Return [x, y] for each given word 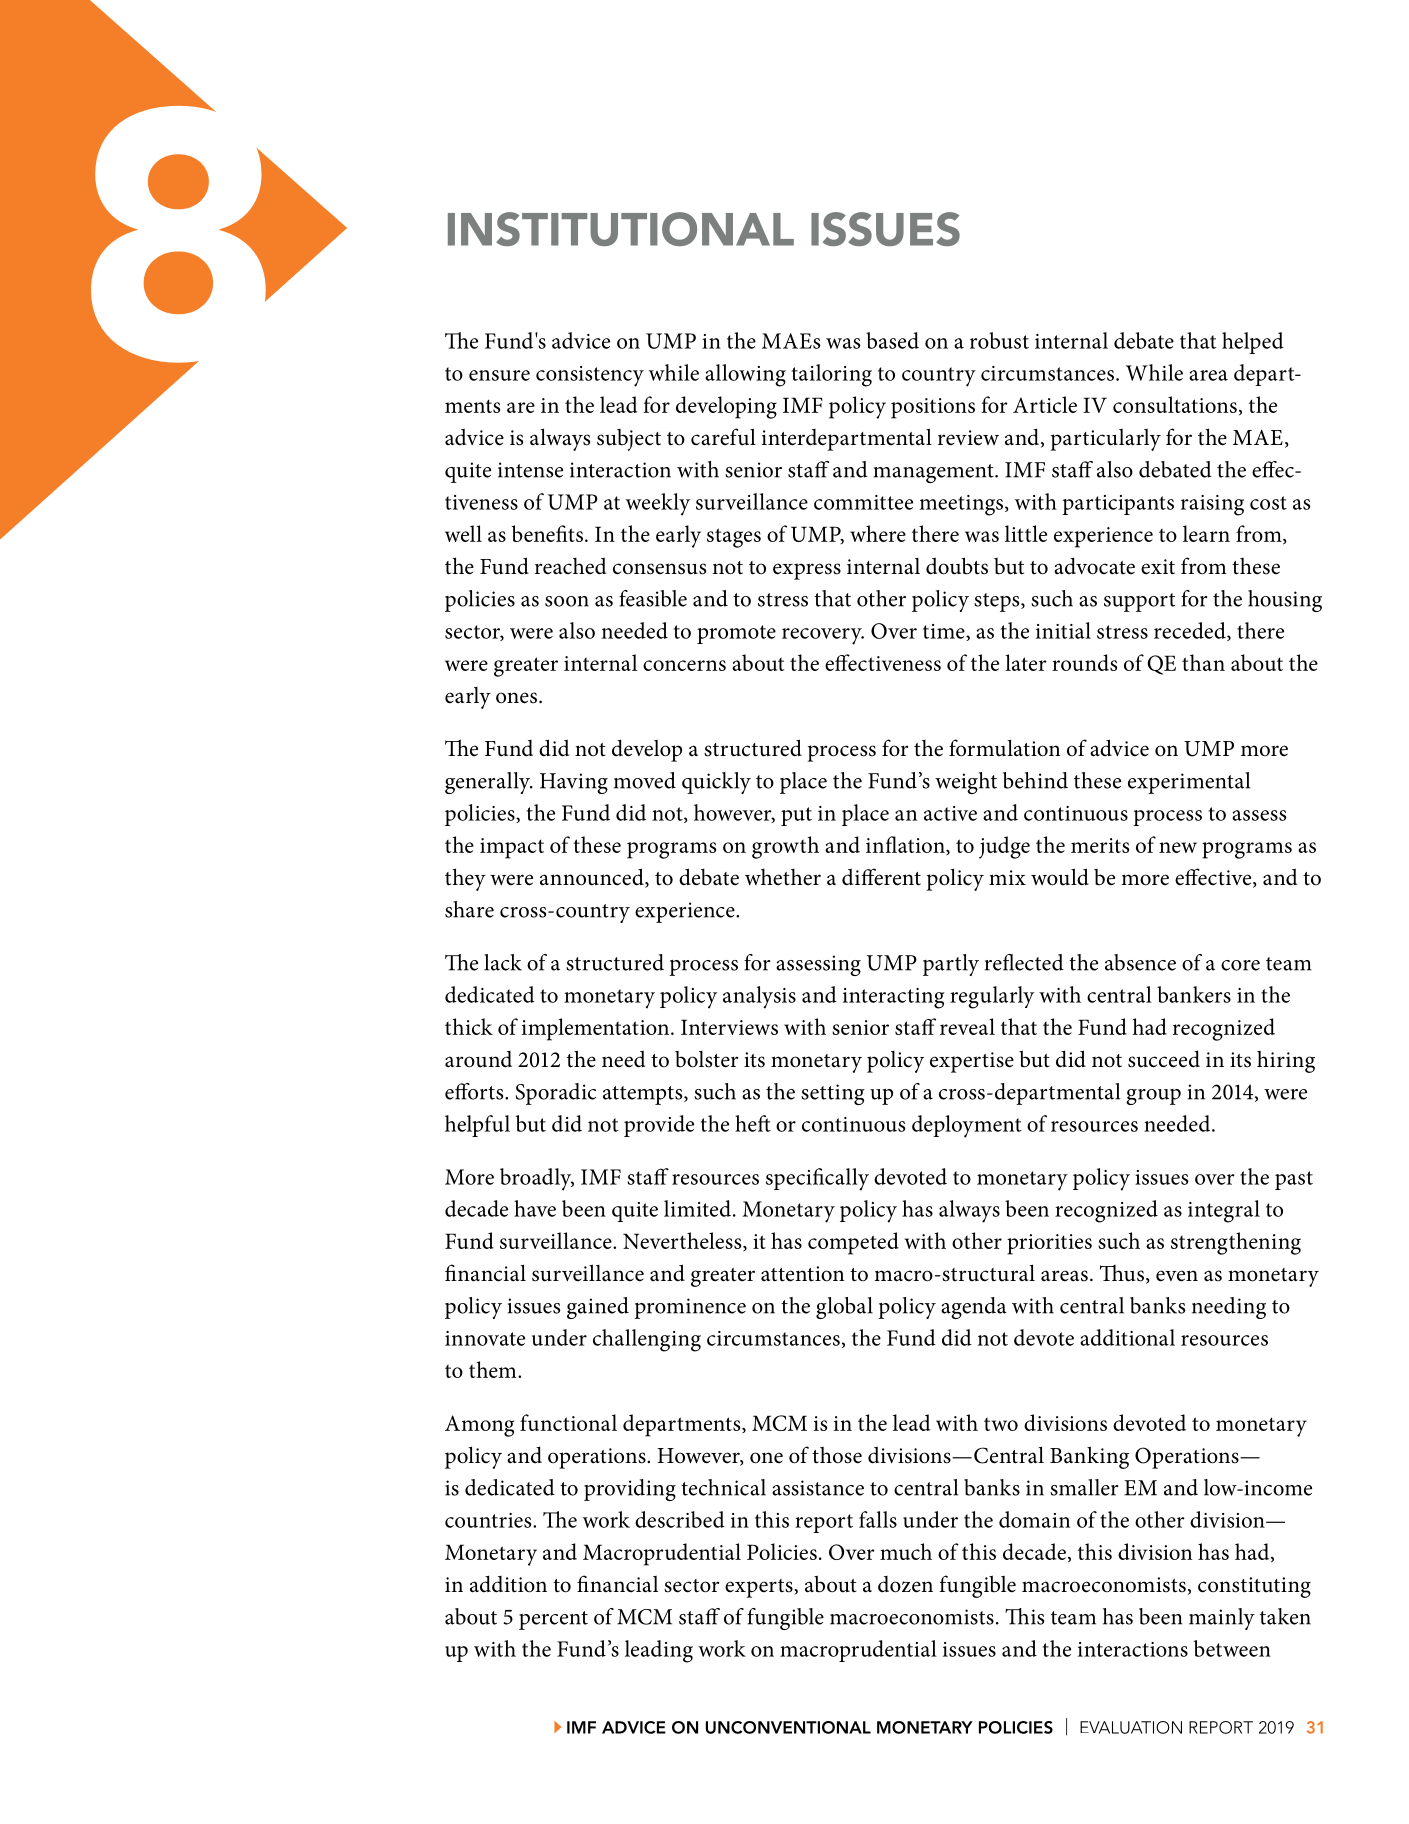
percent [553, 1620]
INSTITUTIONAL [621, 229]
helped [1253, 343]
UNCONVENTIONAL [788, 1727]
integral [1224, 1211]
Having [574, 783]
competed [853, 1243]
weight [966, 783]
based [892, 340]
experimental [1189, 783]
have [535, 1208]
